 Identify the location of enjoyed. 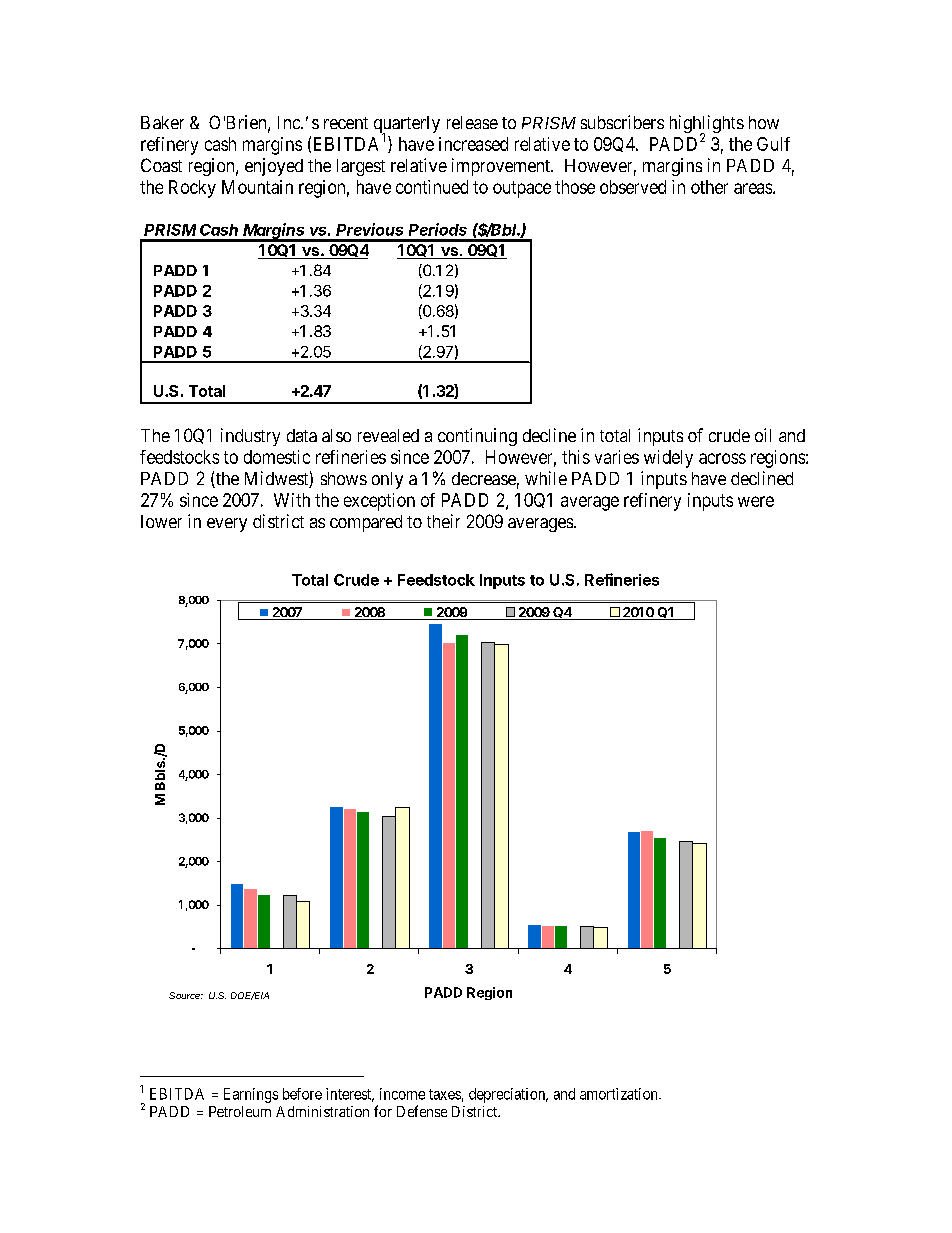
(274, 167).
